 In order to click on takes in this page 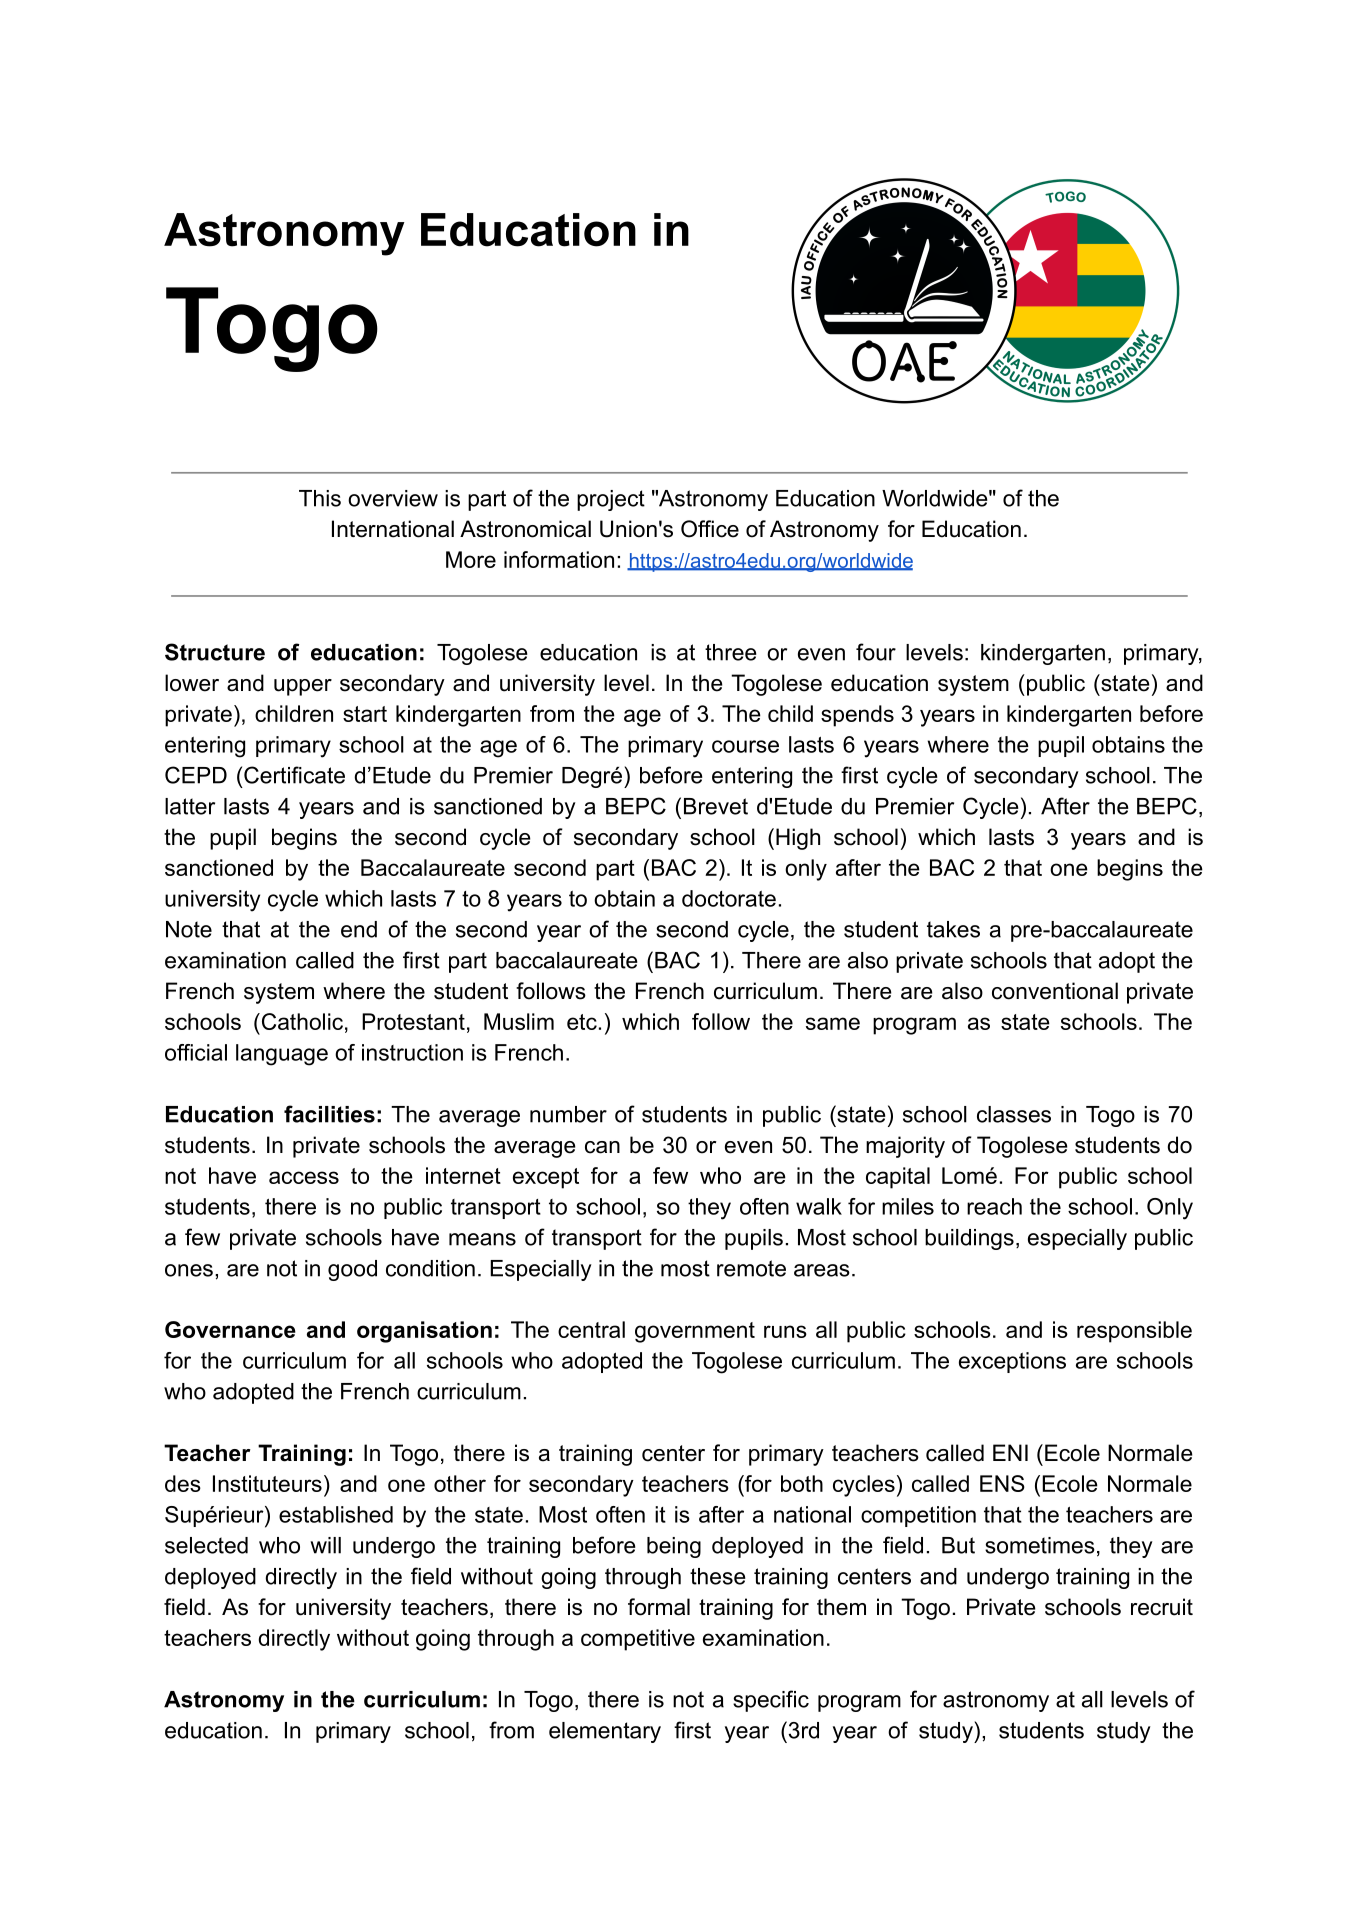, I will do `click(953, 929)`.
